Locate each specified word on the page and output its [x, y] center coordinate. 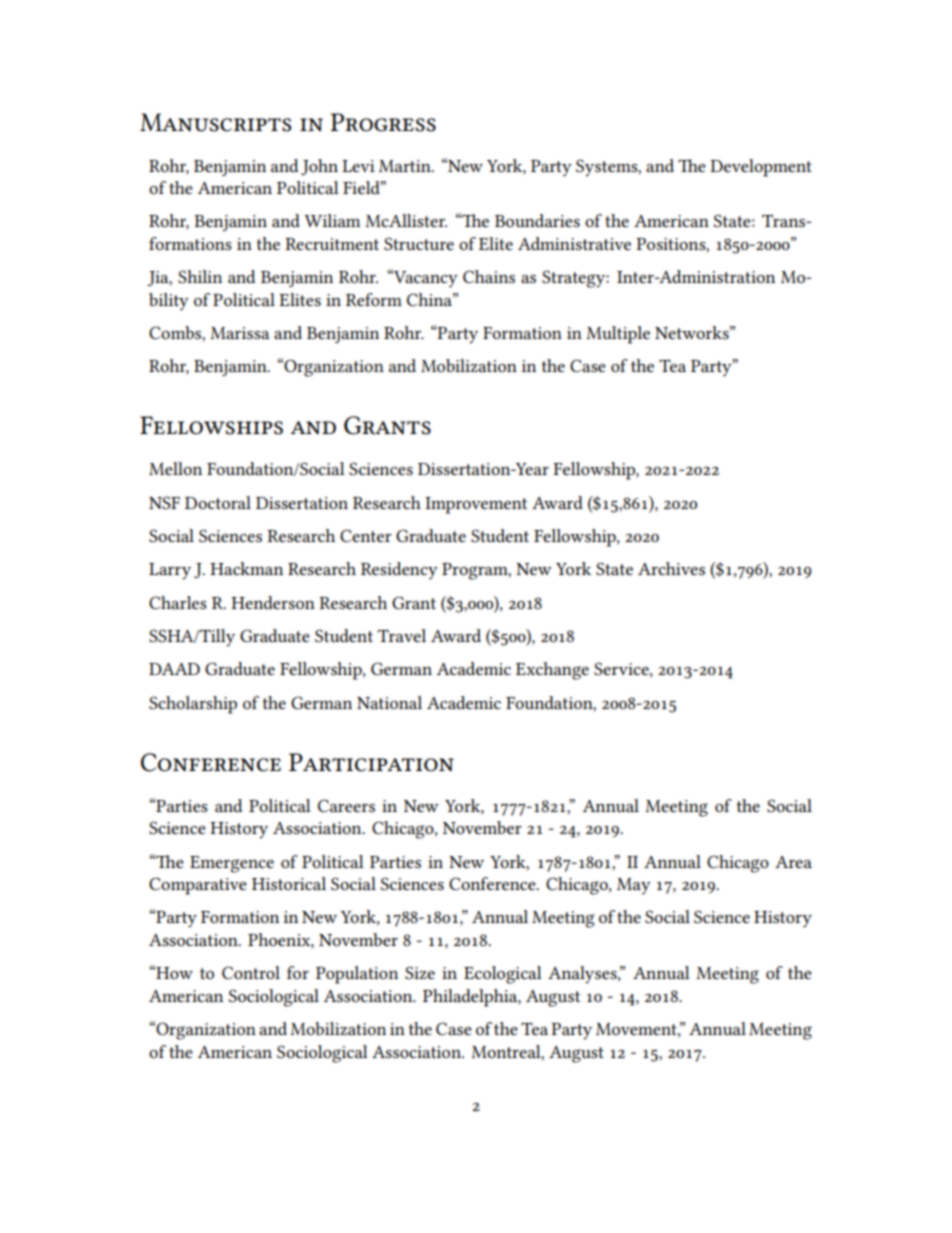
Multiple [618, 335]
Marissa [240, 333]
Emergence [232, 864]
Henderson [273, 602]
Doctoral [218, 502]
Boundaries [537, 220]
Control [251, 972]
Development [761, 168]
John [319, 167]
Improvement [476, 505]
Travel [401, 635]
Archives [671, 568]
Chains [489, 276]
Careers [346, 805]
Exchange [552, 671]
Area [793, 862]
